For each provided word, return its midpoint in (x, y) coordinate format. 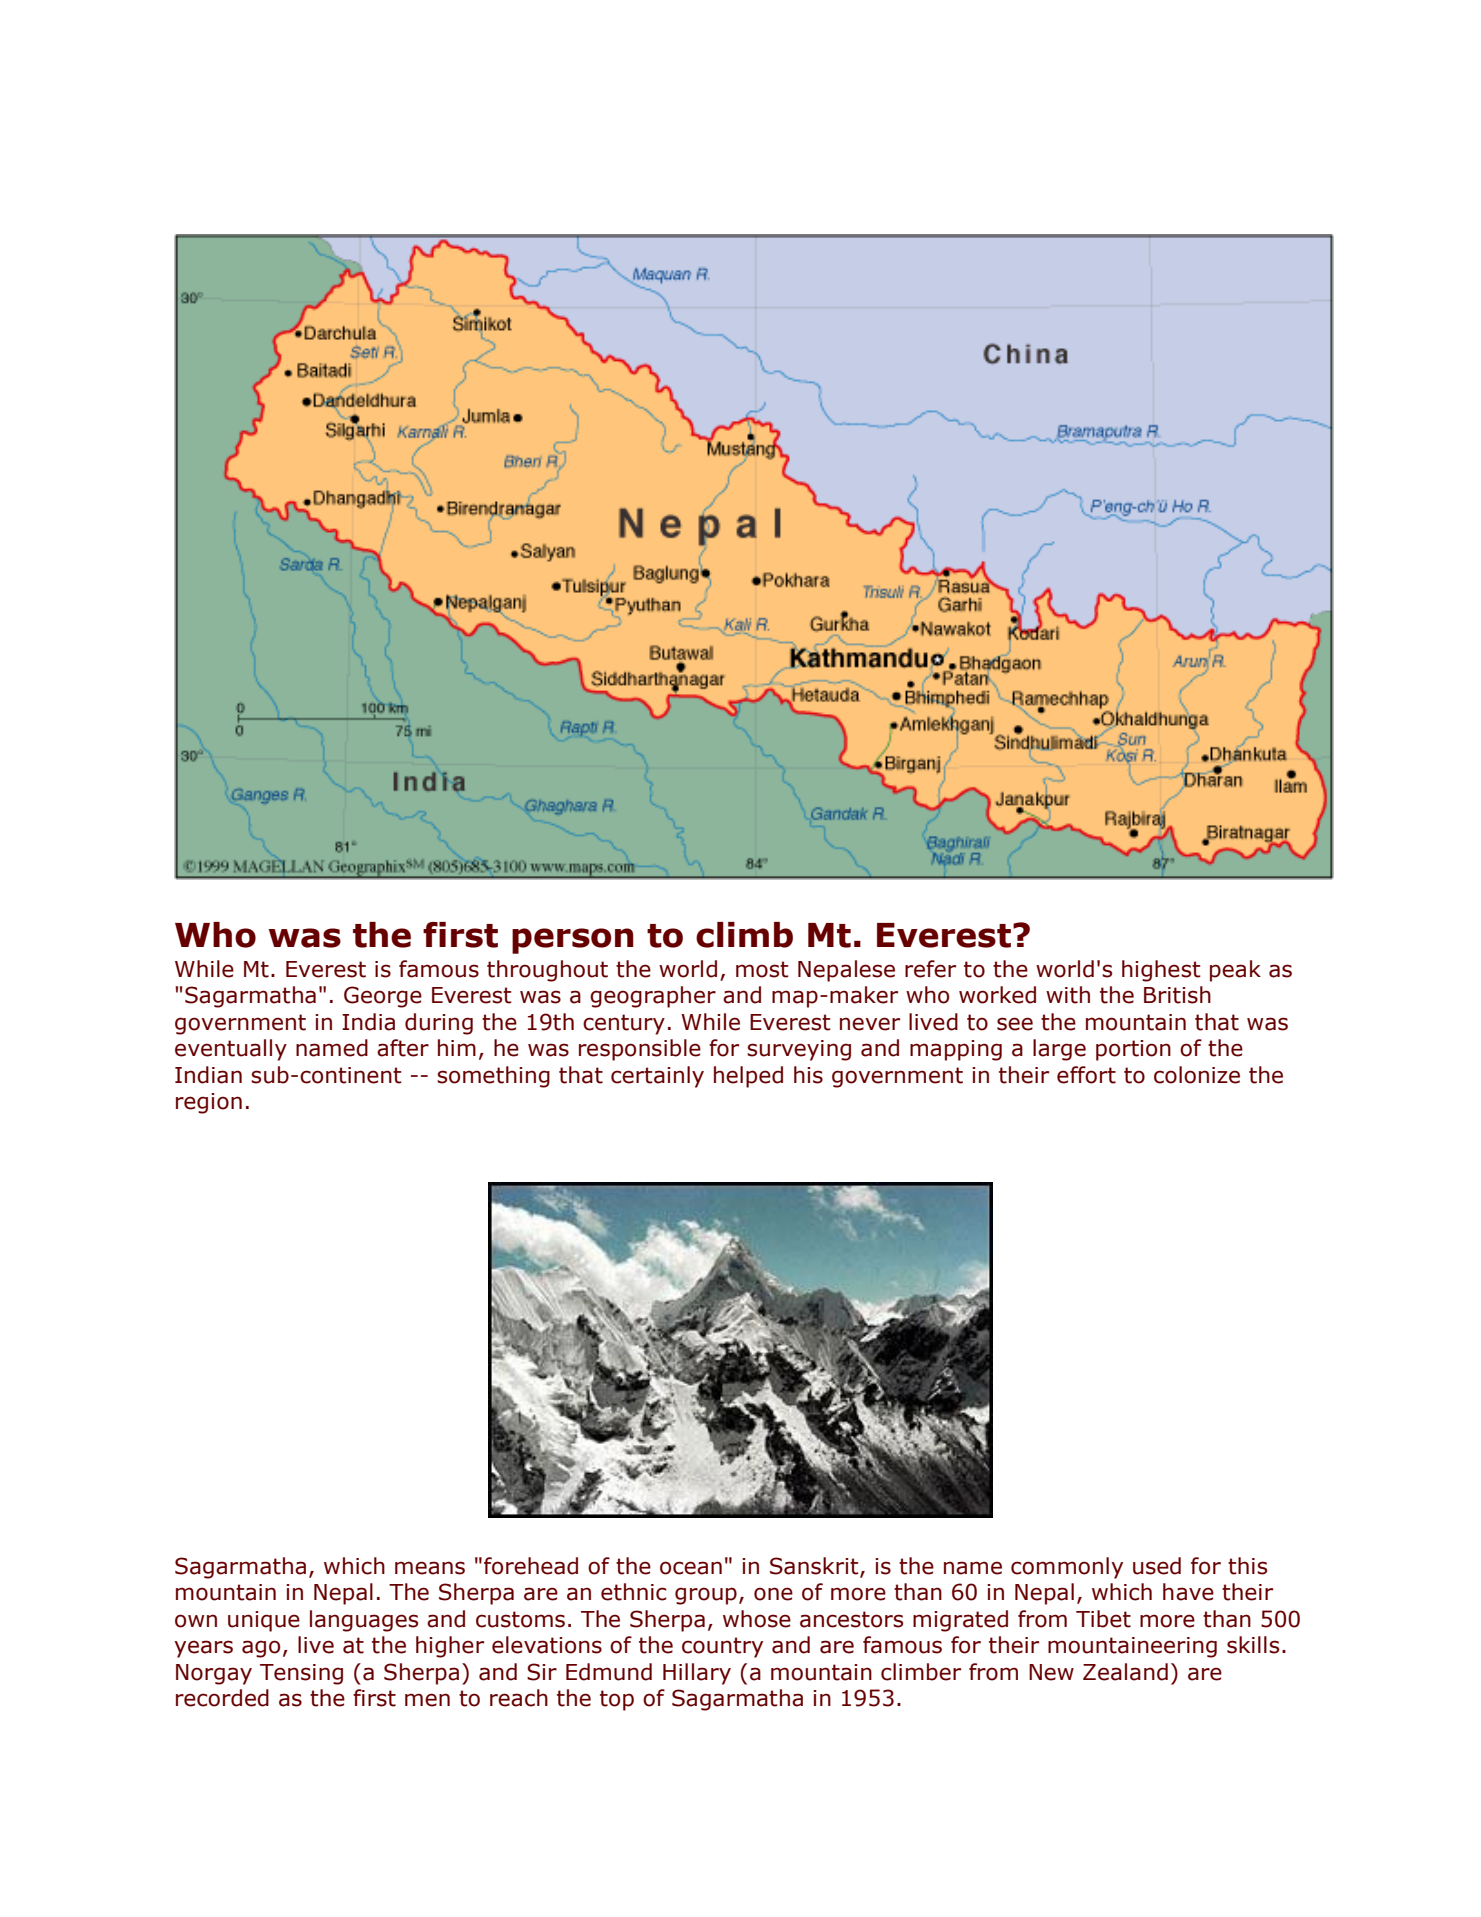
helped (748, 1077)
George (383, 997)
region (209, 1103)
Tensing (301, 1674)
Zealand (1125, 1672)
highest (1161, 971)
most (762, 969)
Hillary (697, 1674)
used (1157, 1566)
